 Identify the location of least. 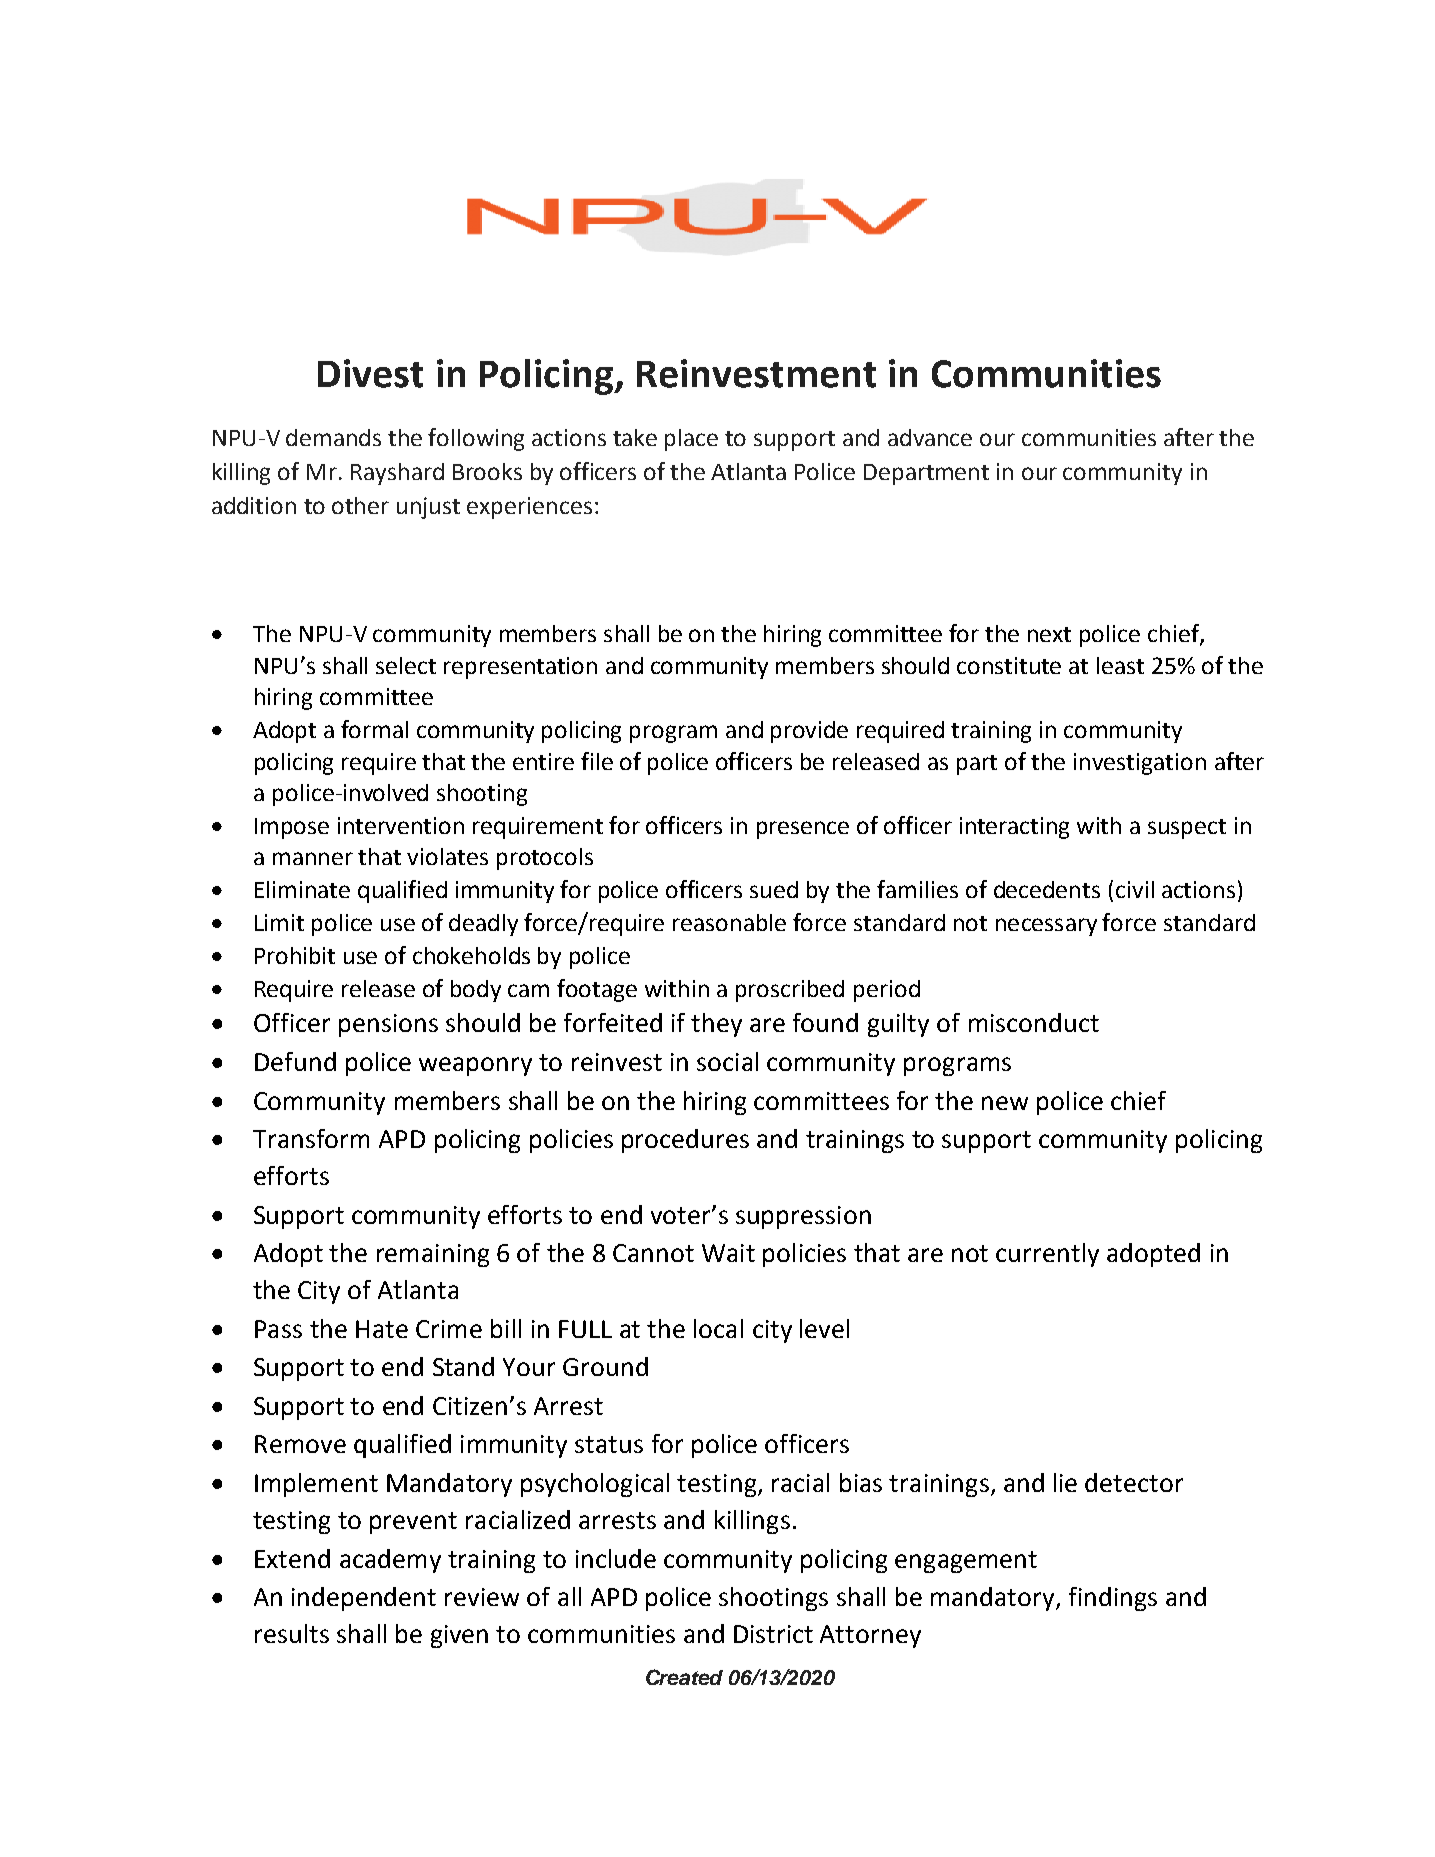
(1120, 665).
